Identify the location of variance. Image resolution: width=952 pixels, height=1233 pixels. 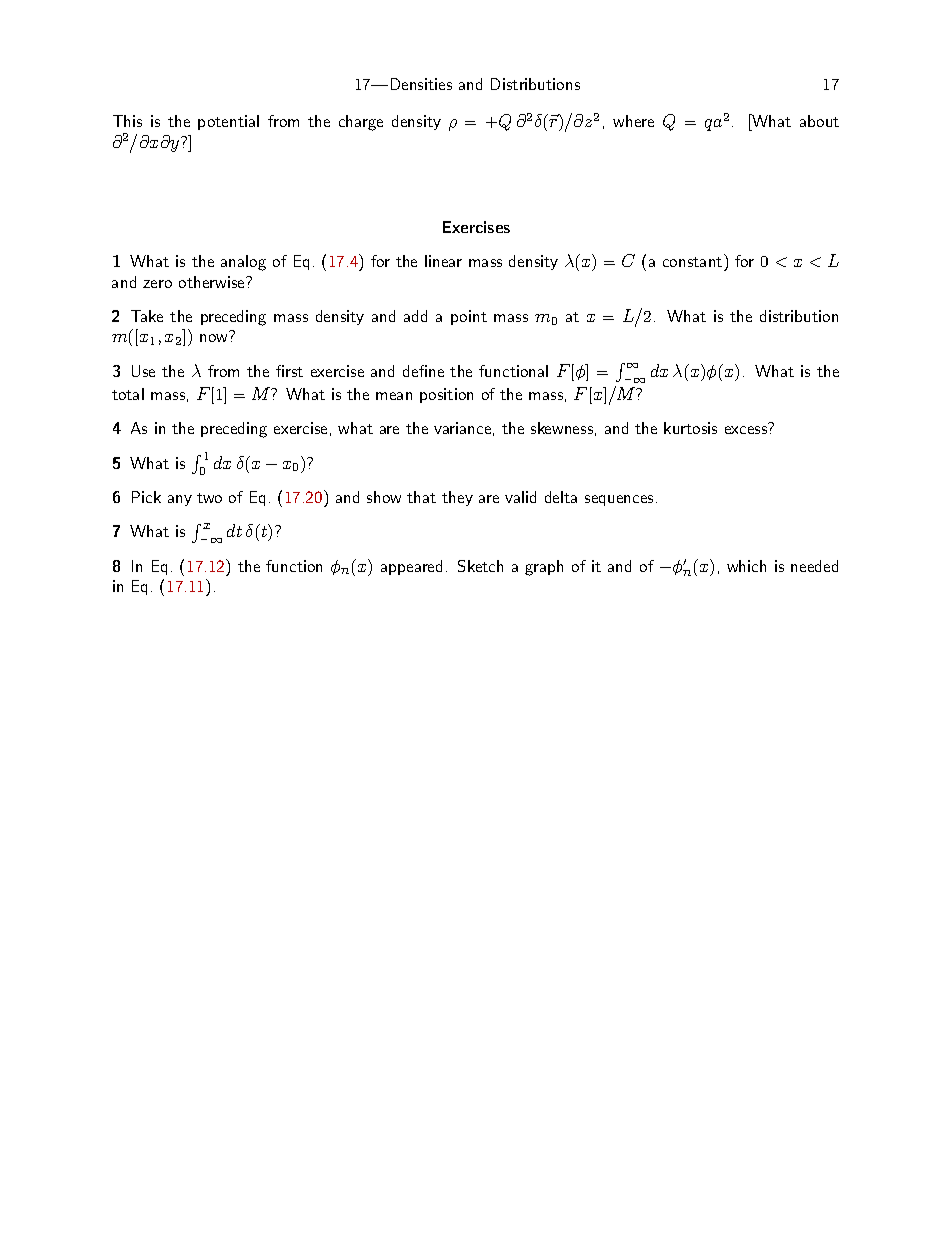
(462, 428).
